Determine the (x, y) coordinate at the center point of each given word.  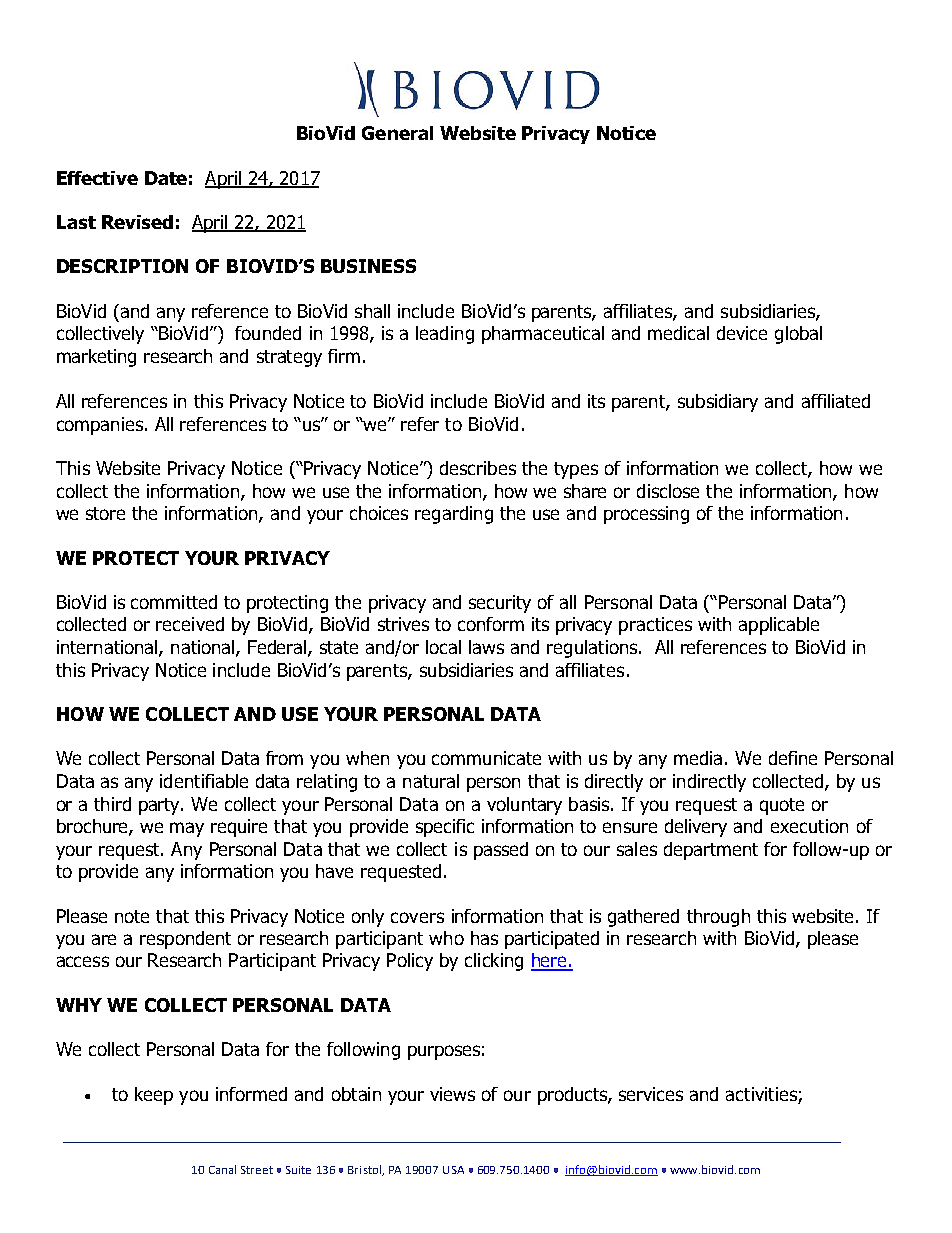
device (742, 333)
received (190, 624)
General (397, 133)
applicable (779, 626)
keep (154, 1096)
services (651, 1094)
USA (453, 1170)
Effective (97, 178)
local (443, 647)
